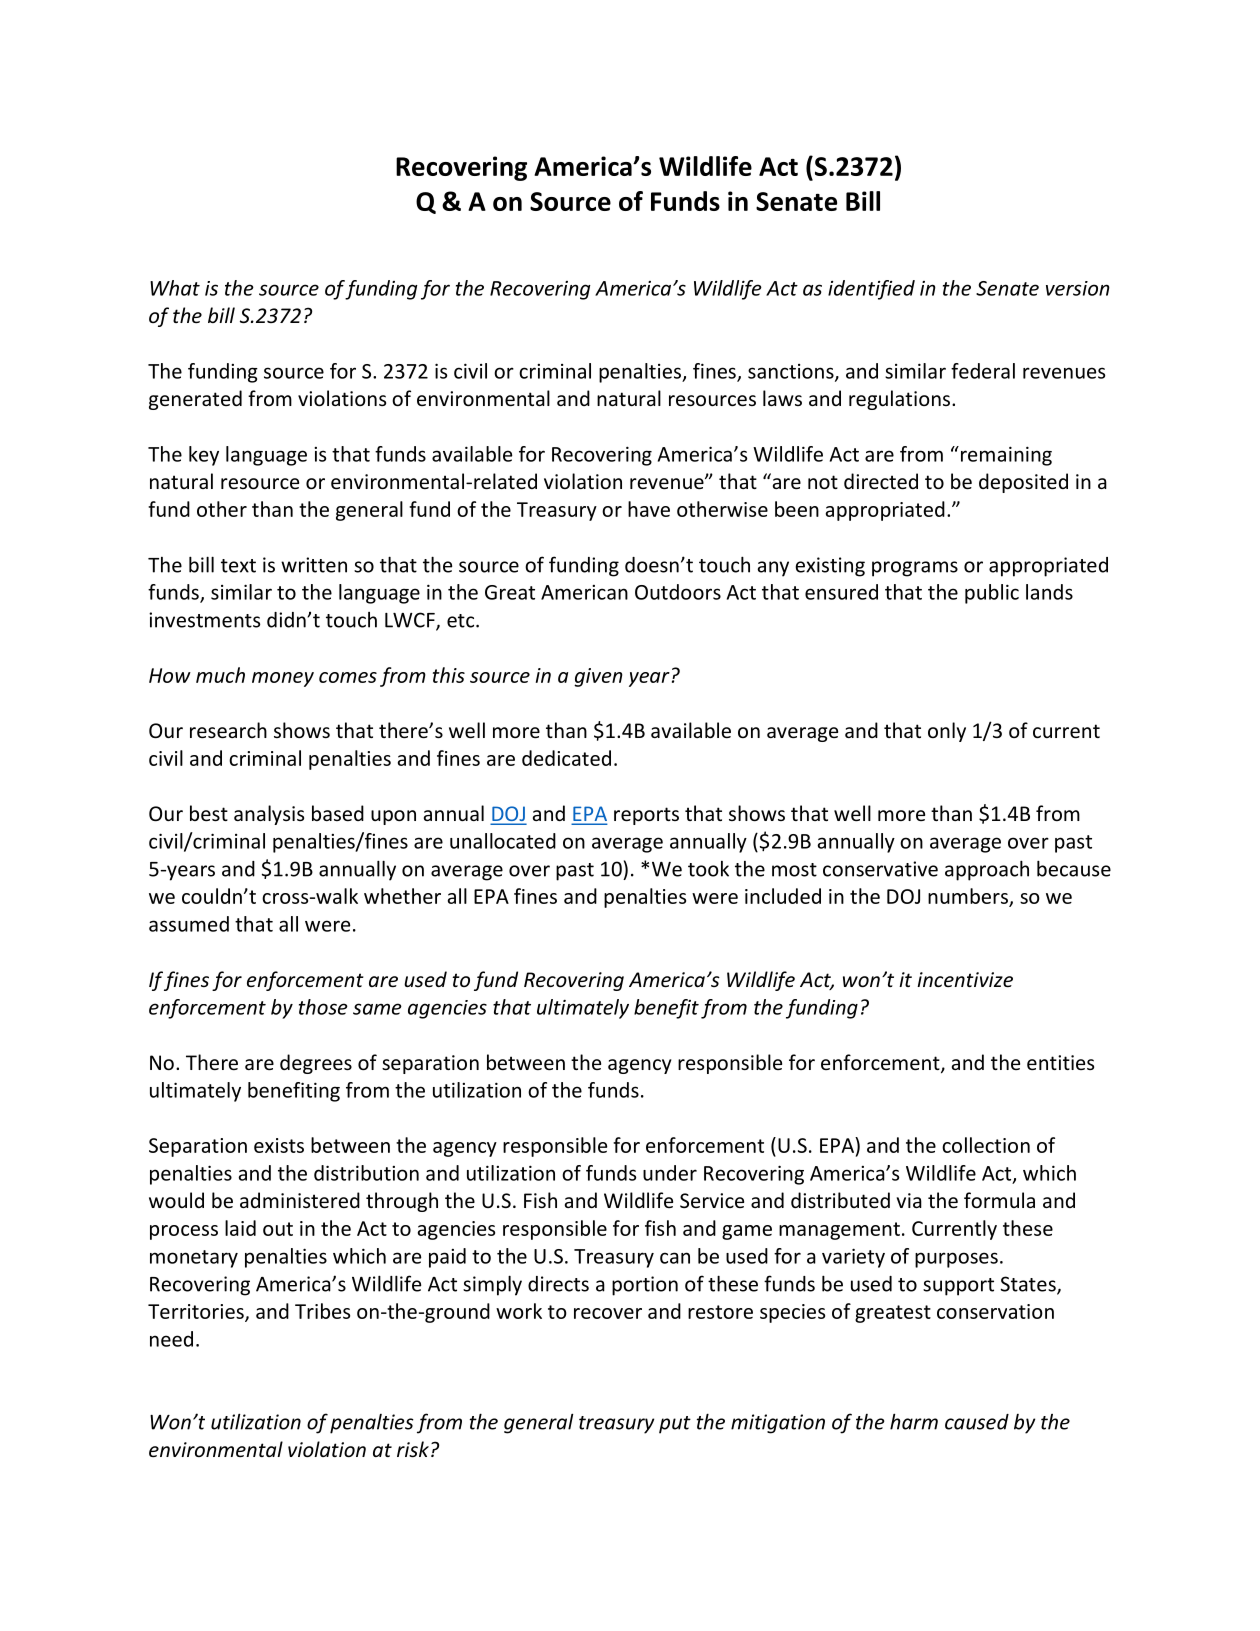 The height and width of the screenshot is (1631, 1260). I want to click on federal, so click(983, 371).
